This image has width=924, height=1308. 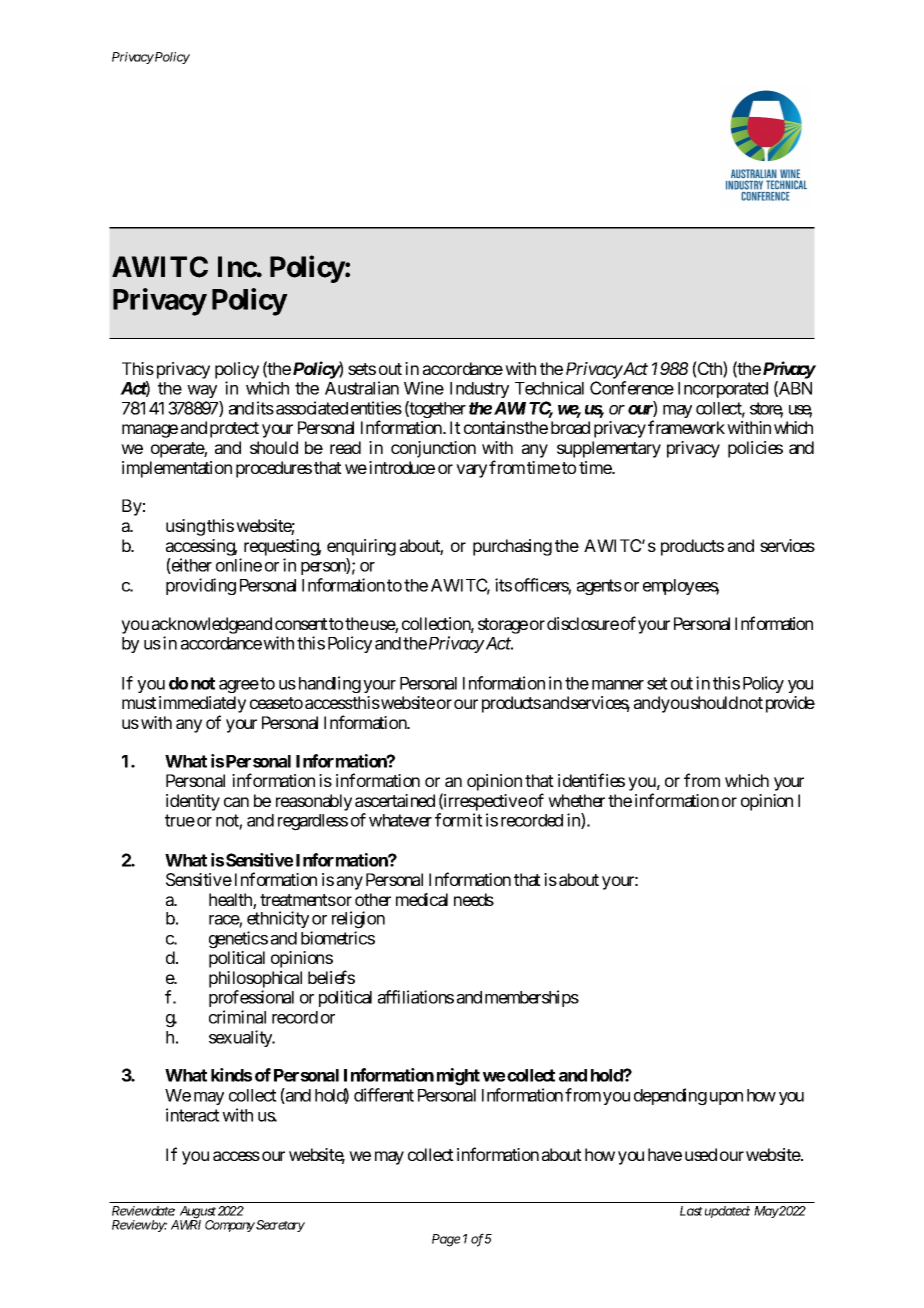 I want to click on provide, so click(x=790, y=704).
